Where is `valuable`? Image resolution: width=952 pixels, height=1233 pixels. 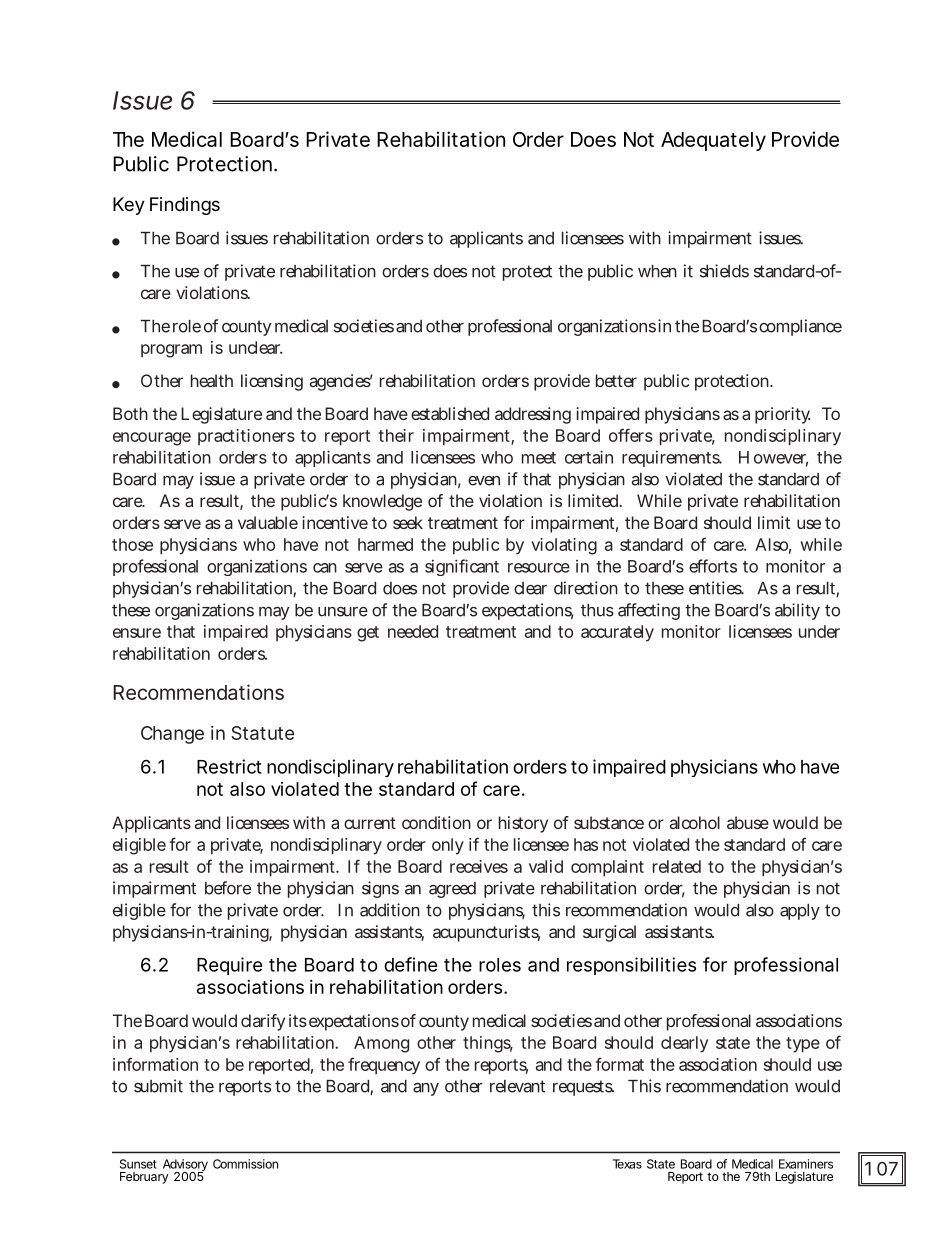 valuable is located at coordinates (268, 522).
